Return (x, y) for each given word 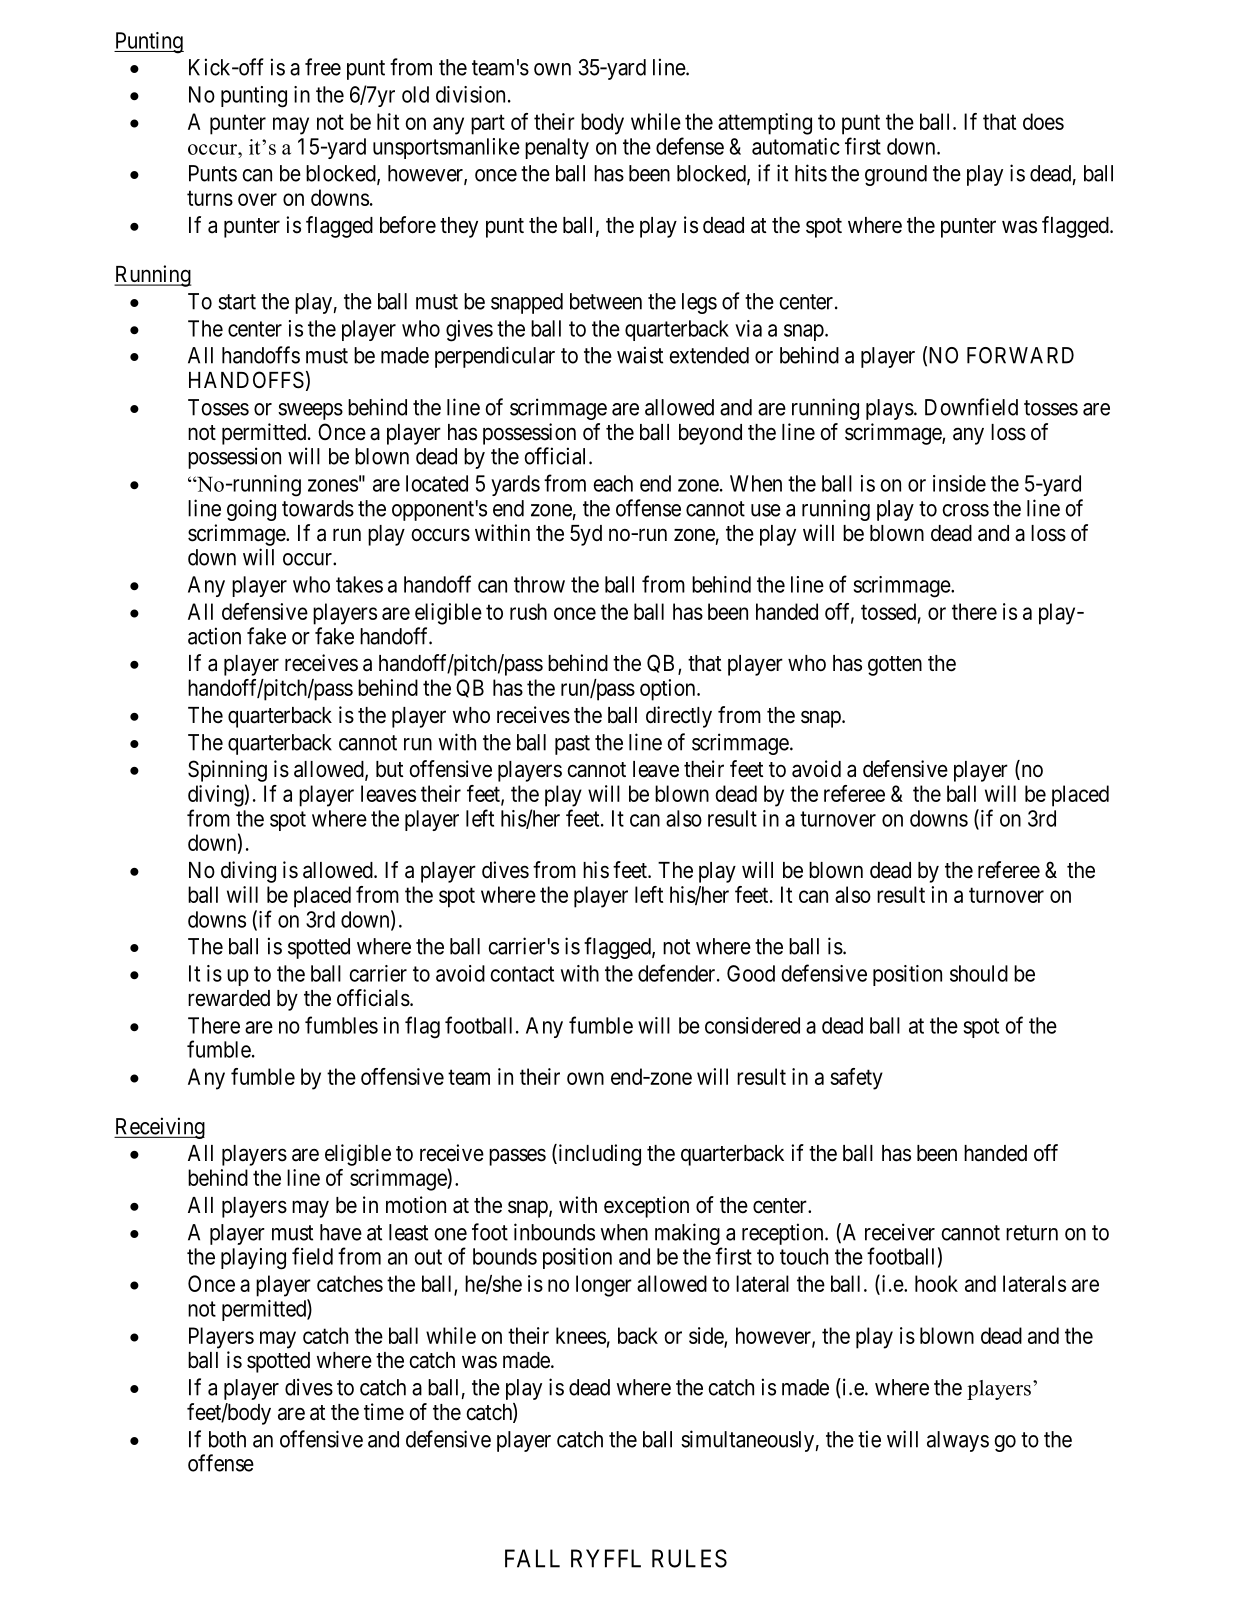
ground (896, 175)
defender (678, 973)
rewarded (229, 998)
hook (936, 1283)
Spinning (227, 771)
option (669, 690)
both (227, 1439)
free (323, 67)
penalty (557, 148)
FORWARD (1020, 355)
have (341, 1232)
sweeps (310, 411)
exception (646, 1207)
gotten (895, 666)
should (979, 973)
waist (640, 355)
